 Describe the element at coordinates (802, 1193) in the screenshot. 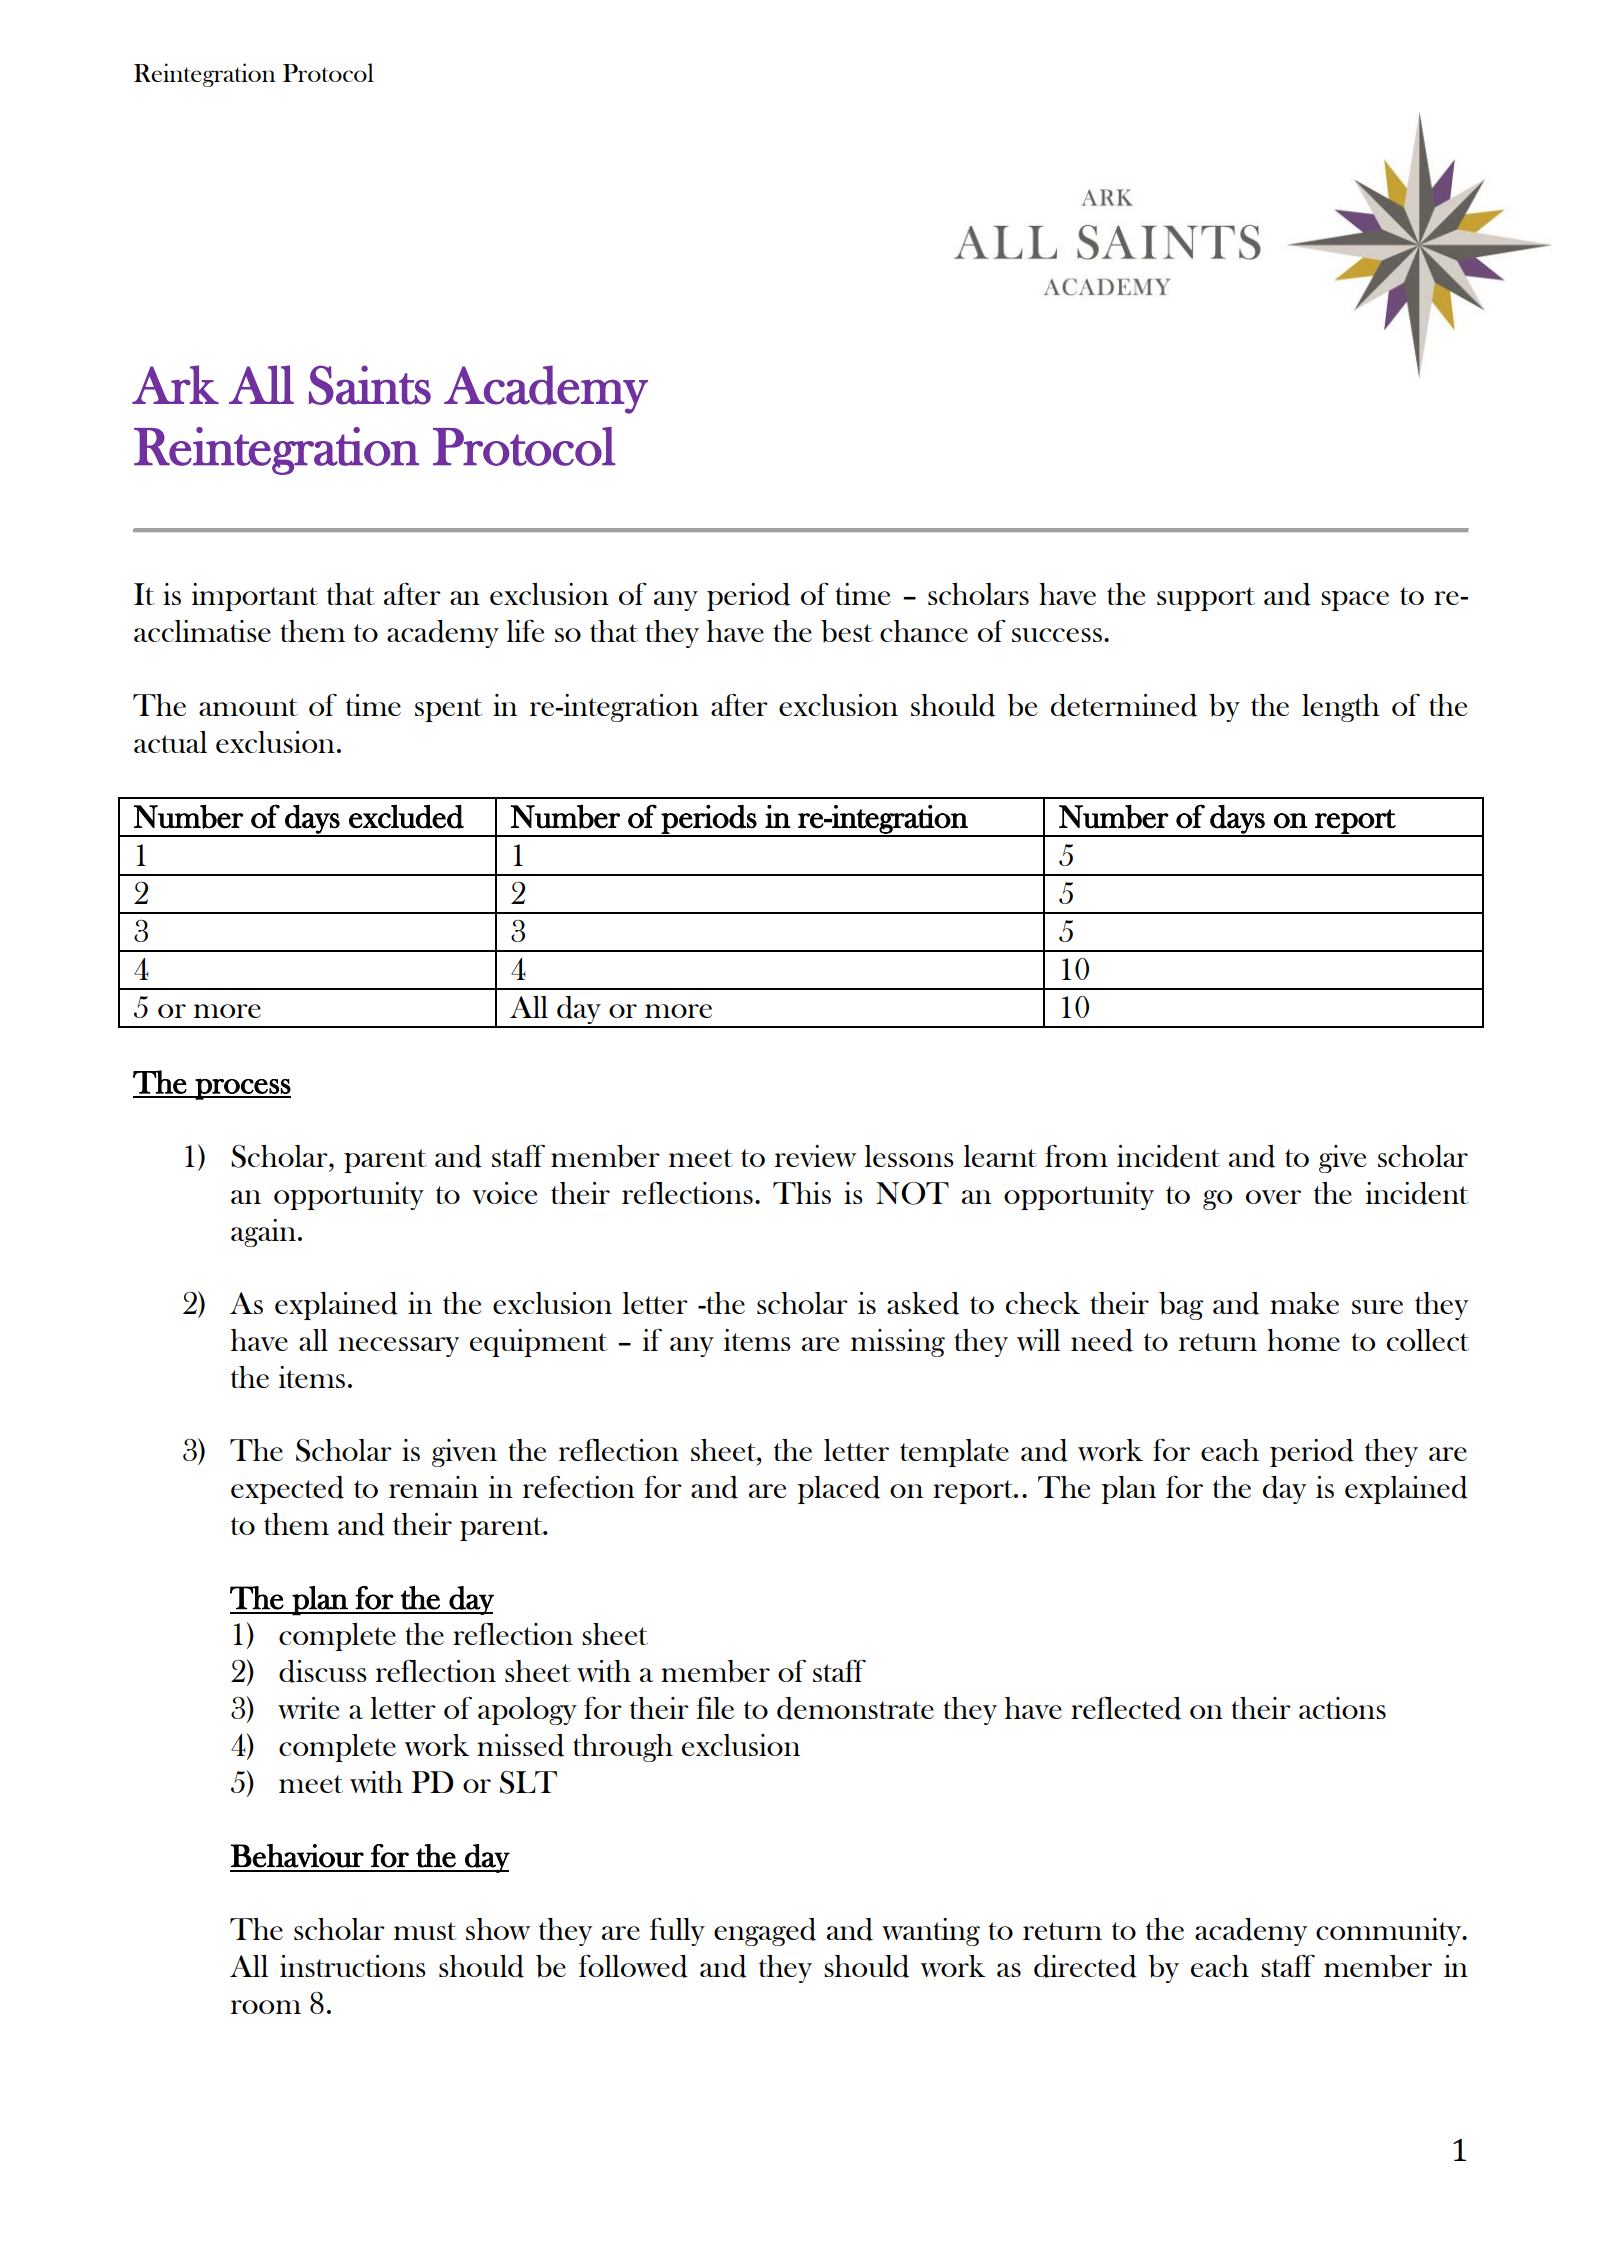

I see `This` at that location.
